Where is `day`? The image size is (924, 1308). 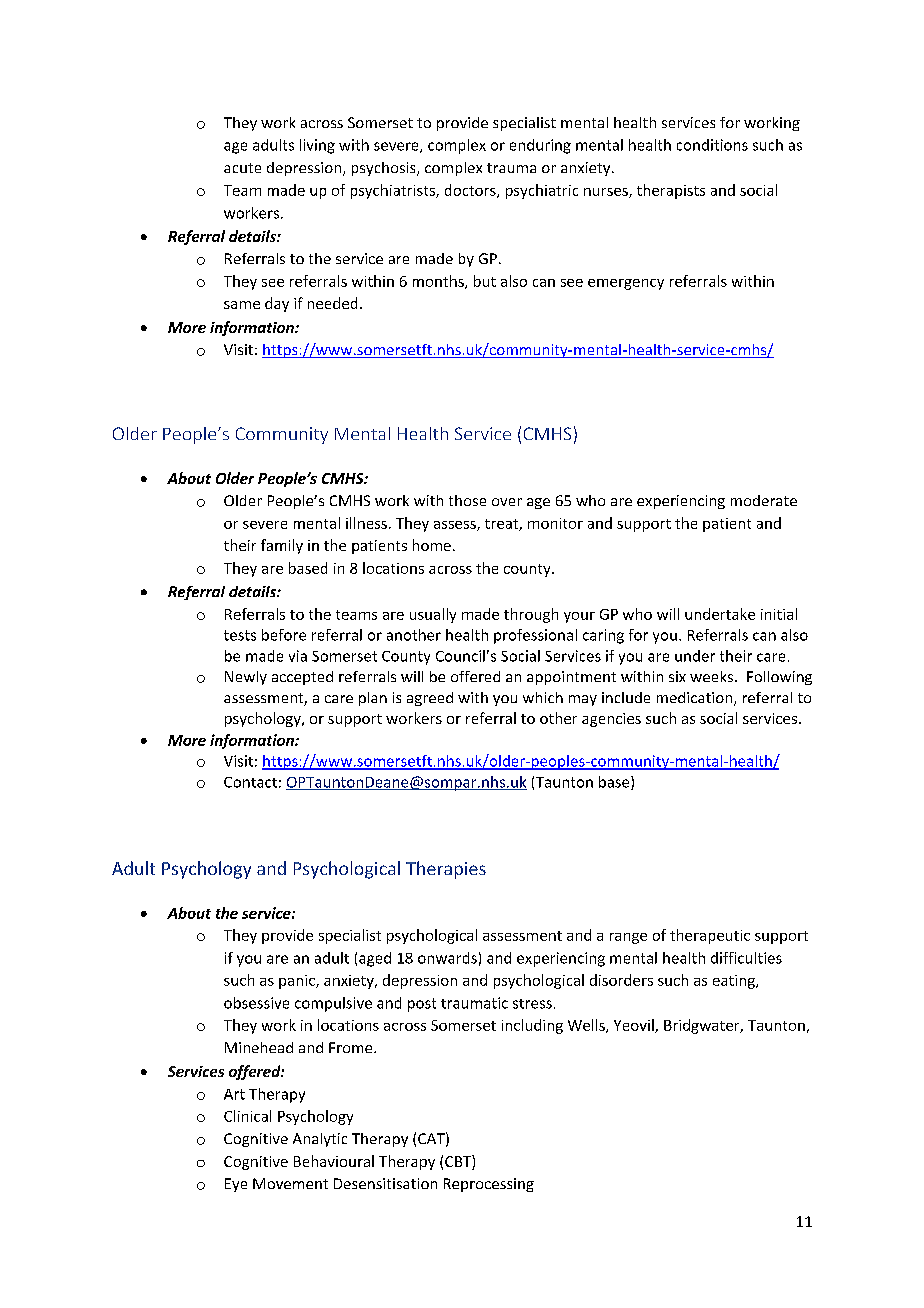 day is located at coordinates (277, 304).
